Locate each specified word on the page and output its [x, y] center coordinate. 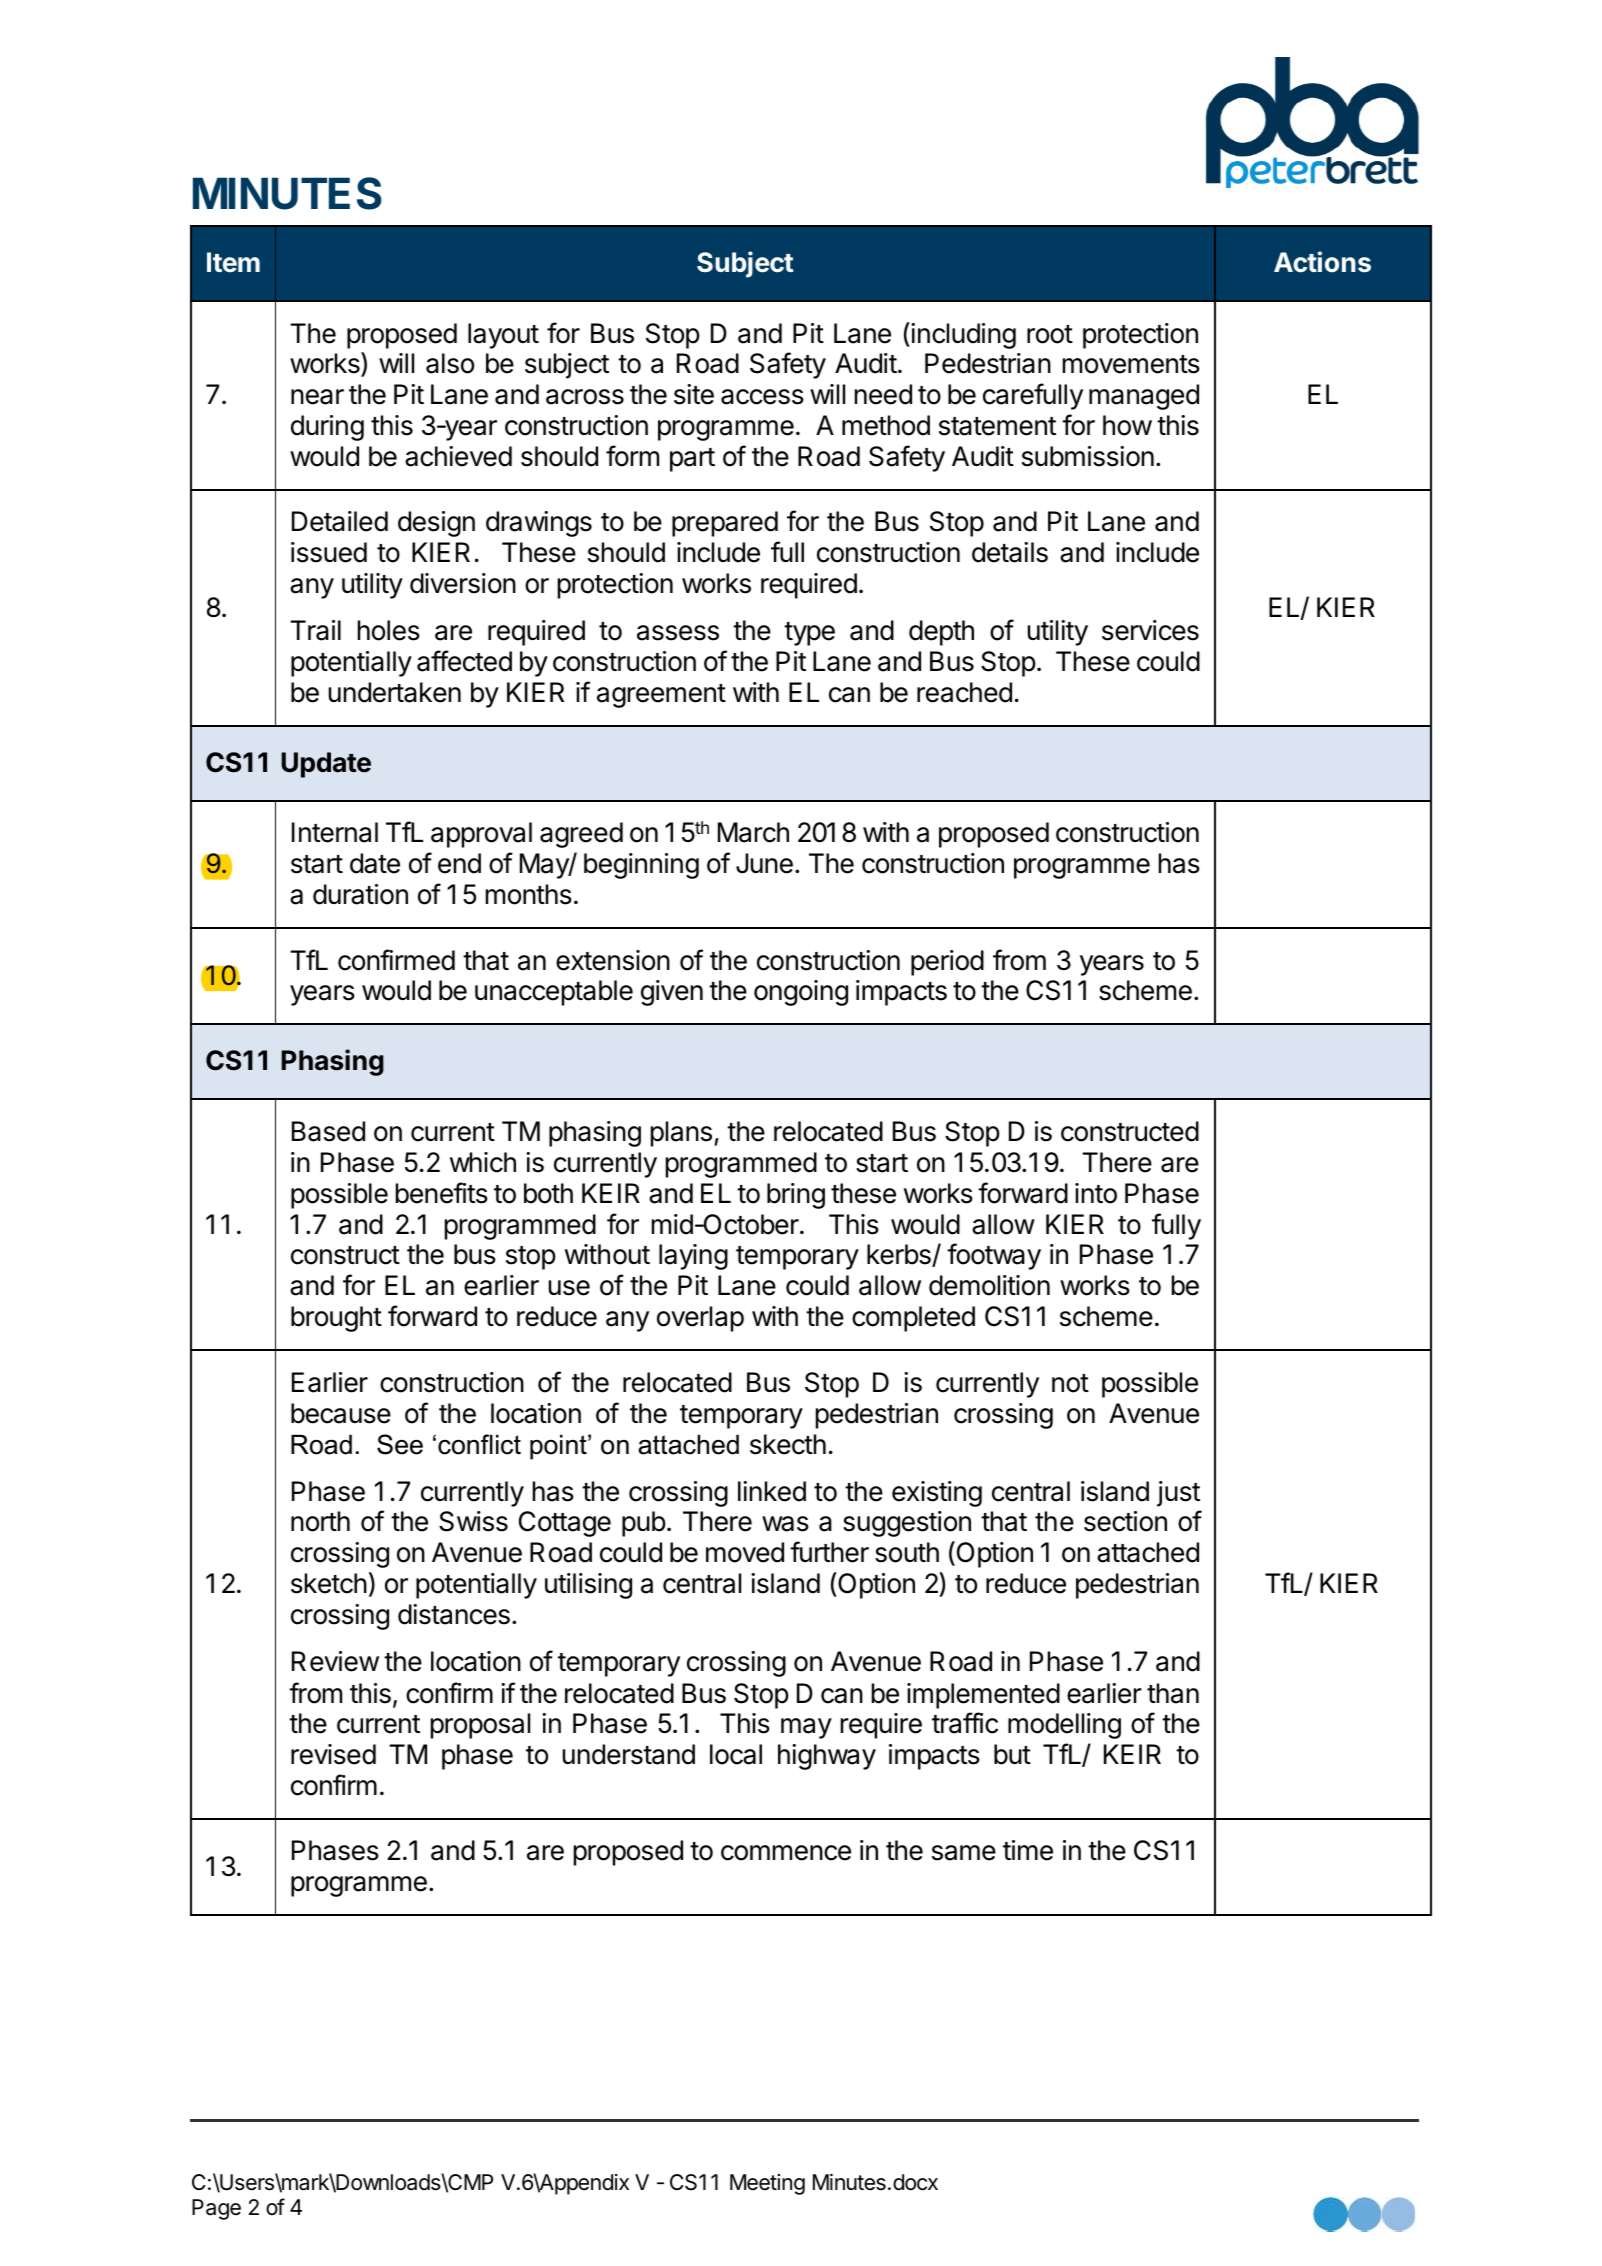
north [320, 1521]
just [1178, 1494]
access [762, 397]
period [947, 963]
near [317, 397]
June [764, 863]
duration [360, 894]
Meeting [767, 2184]
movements [1131, 364]
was [785, 1524]
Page [216, 2209]
